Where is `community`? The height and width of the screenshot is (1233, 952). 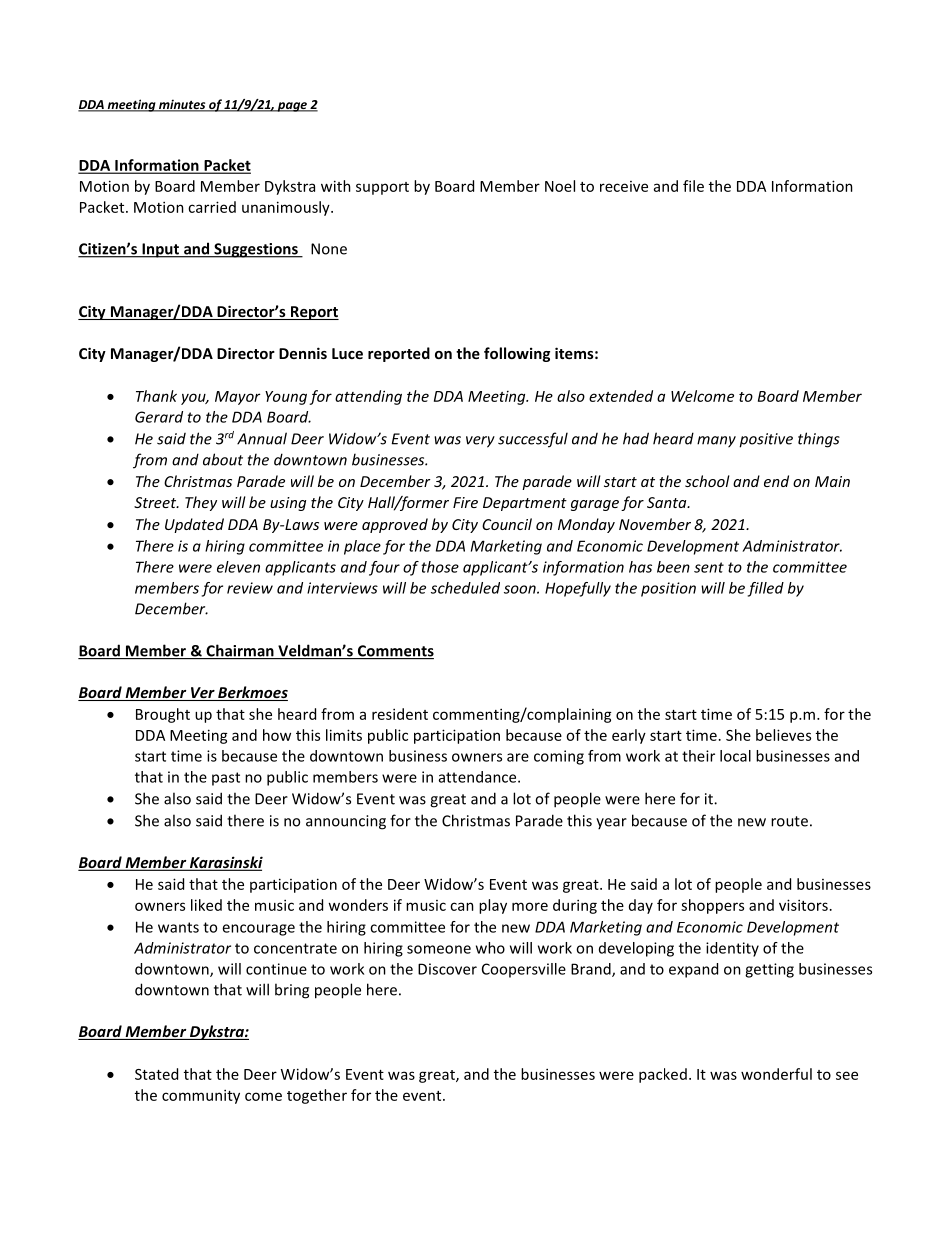 community is located at coordinates (201, 1096).
